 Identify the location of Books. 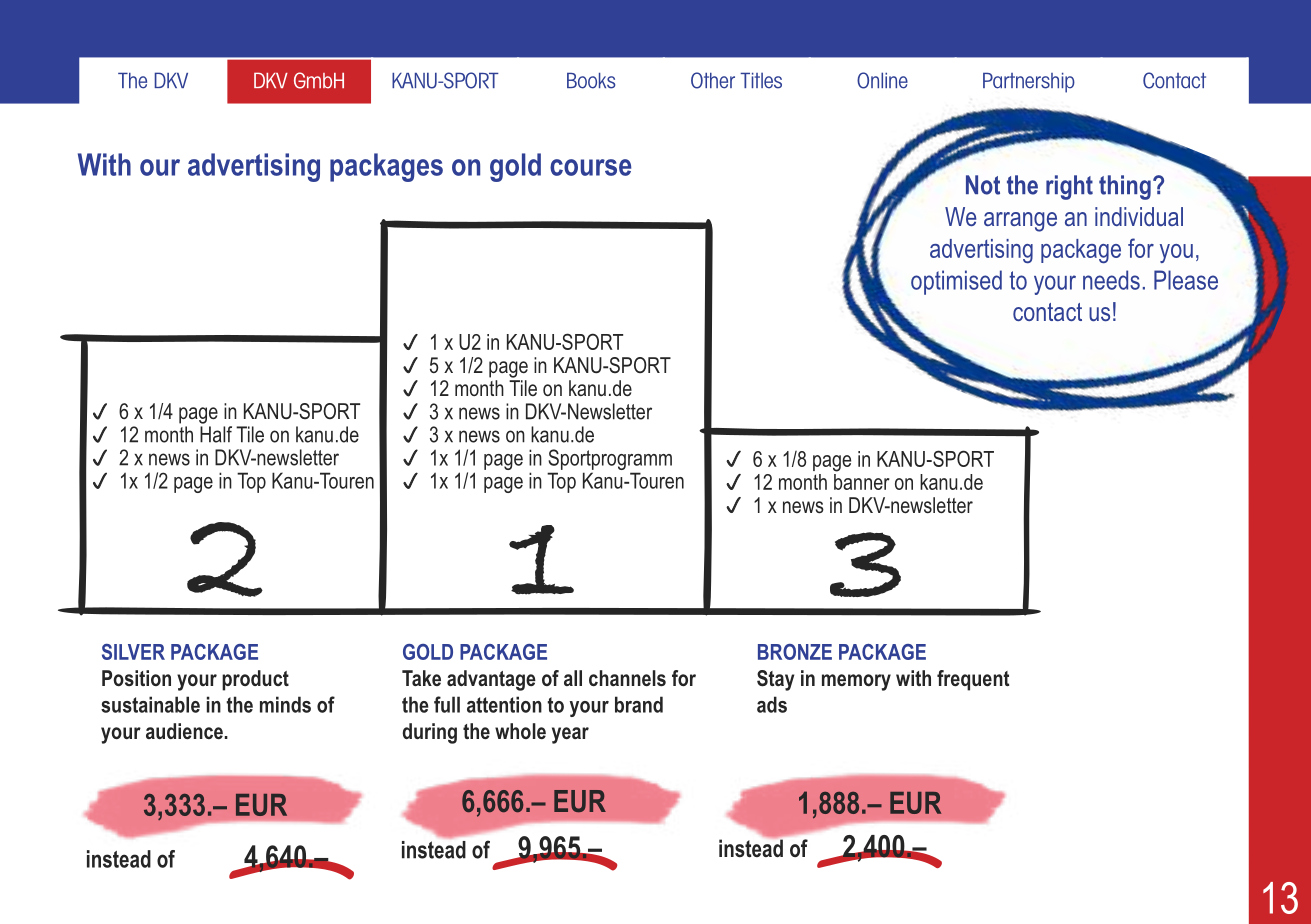
(591, 81).
